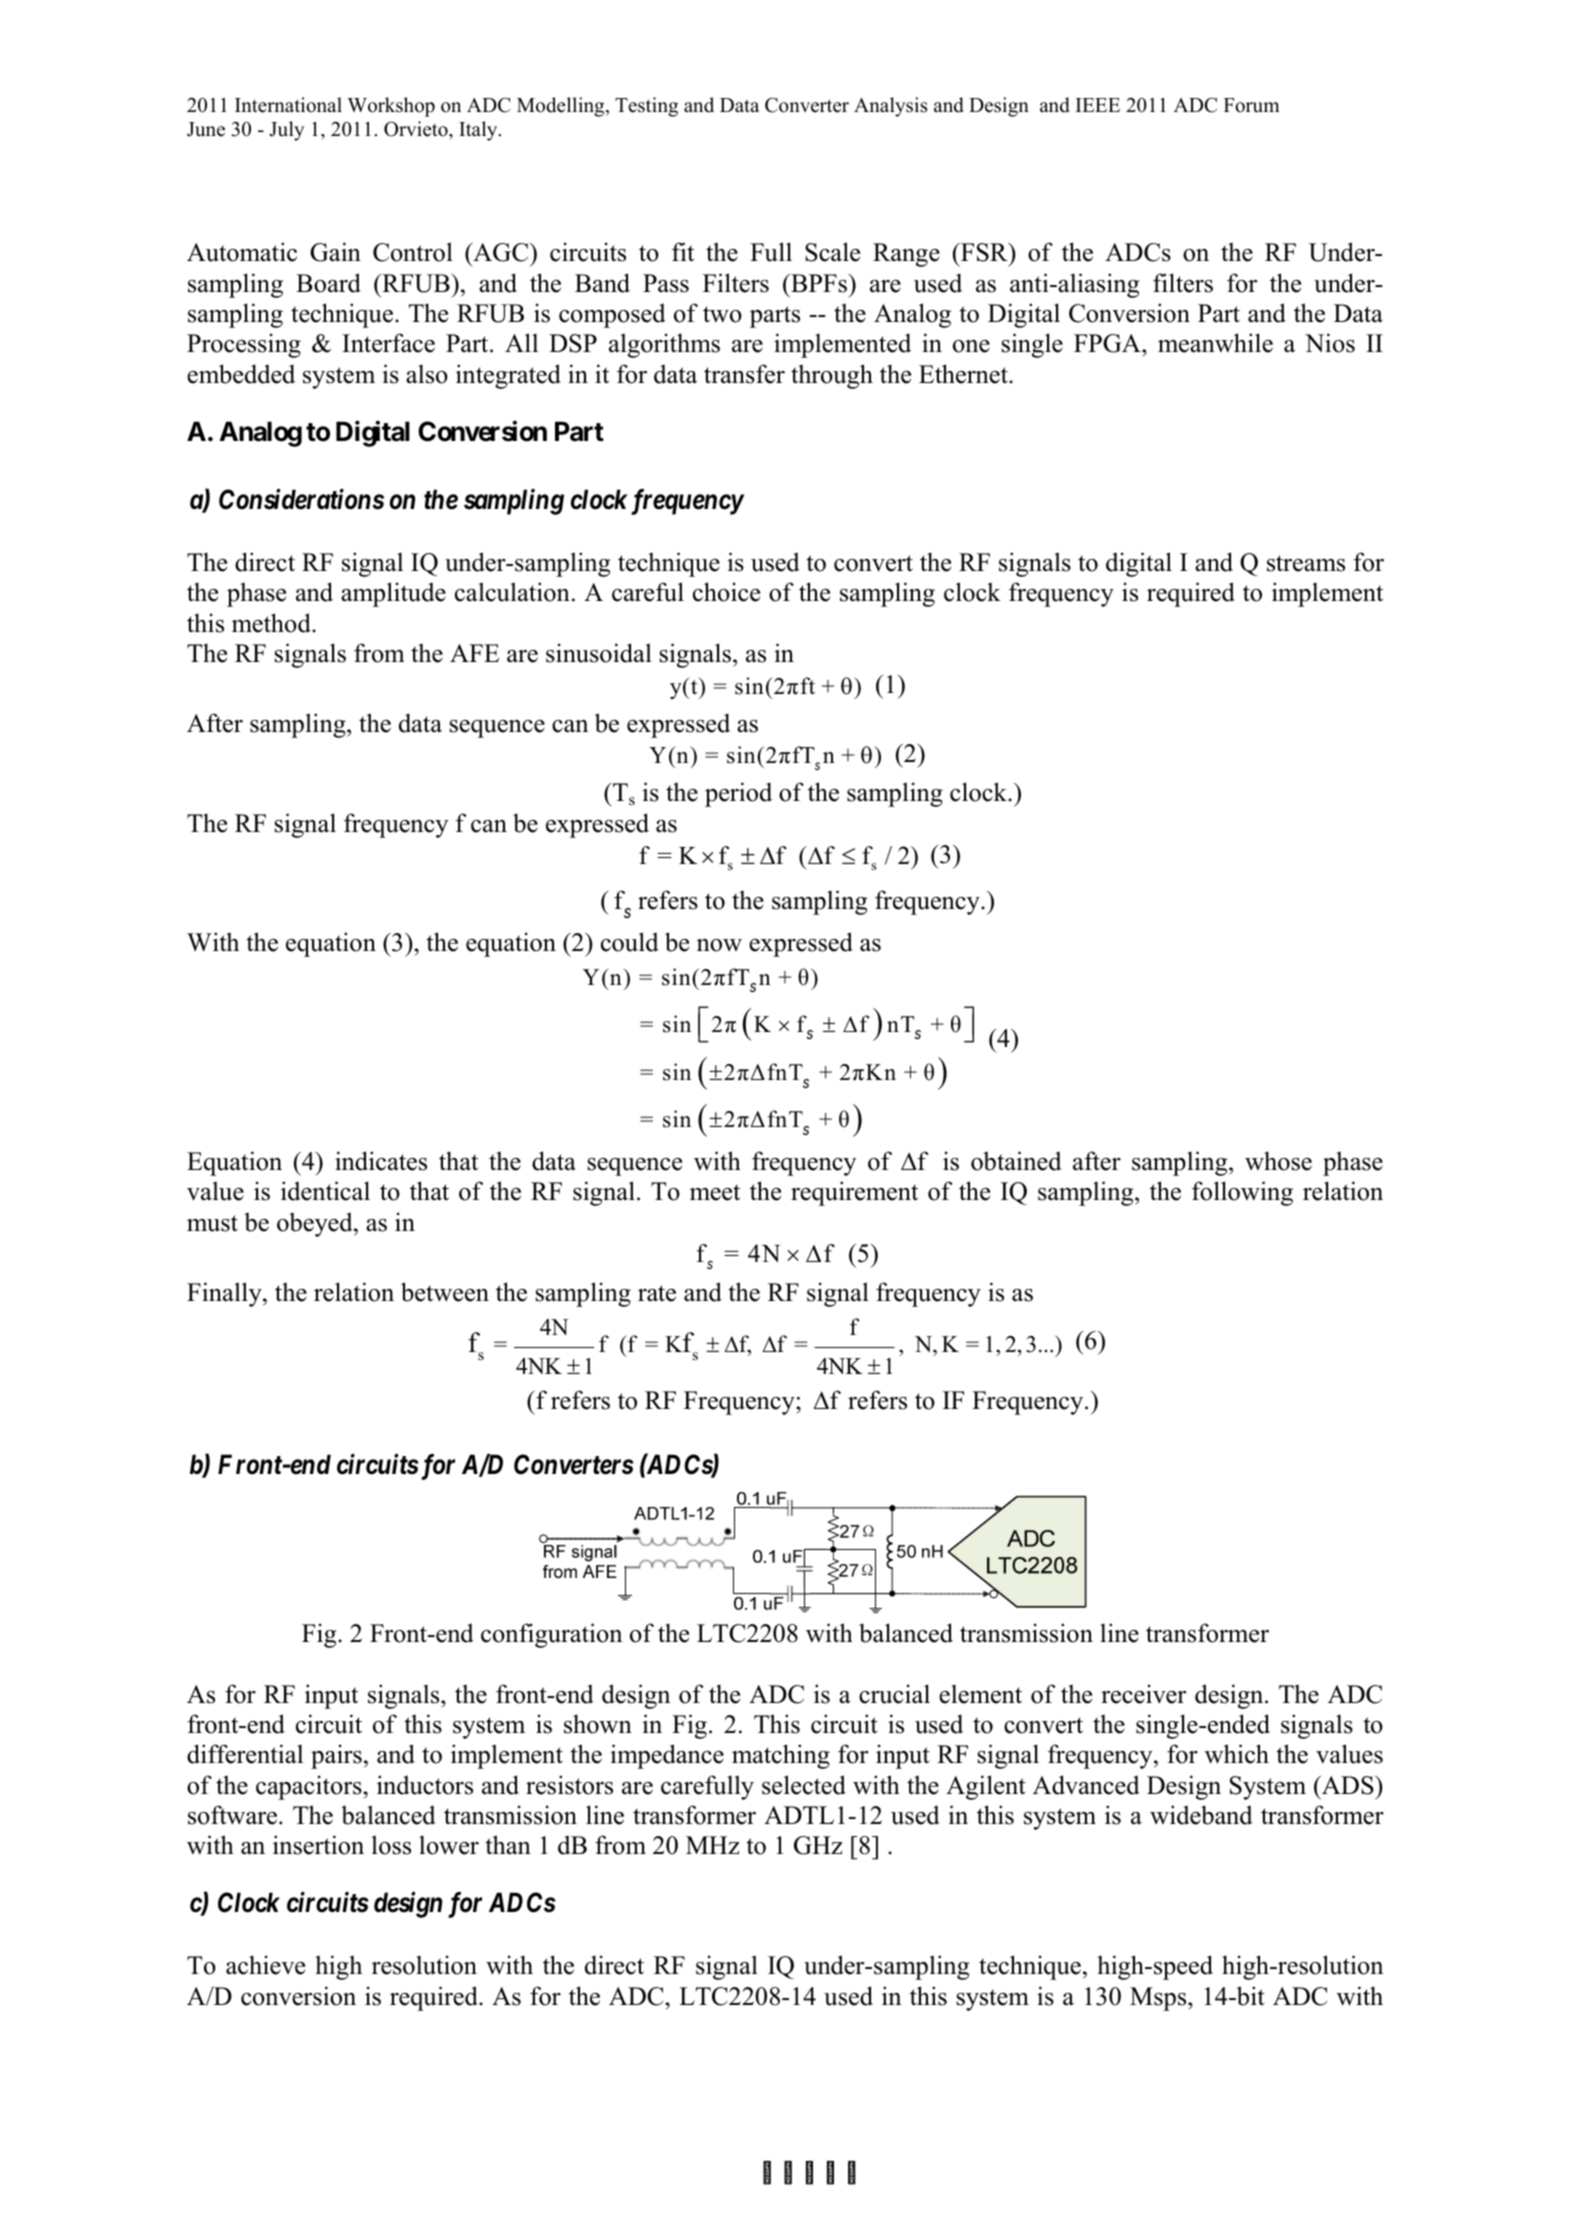  I want to click on AFE, so click(474, 653).
